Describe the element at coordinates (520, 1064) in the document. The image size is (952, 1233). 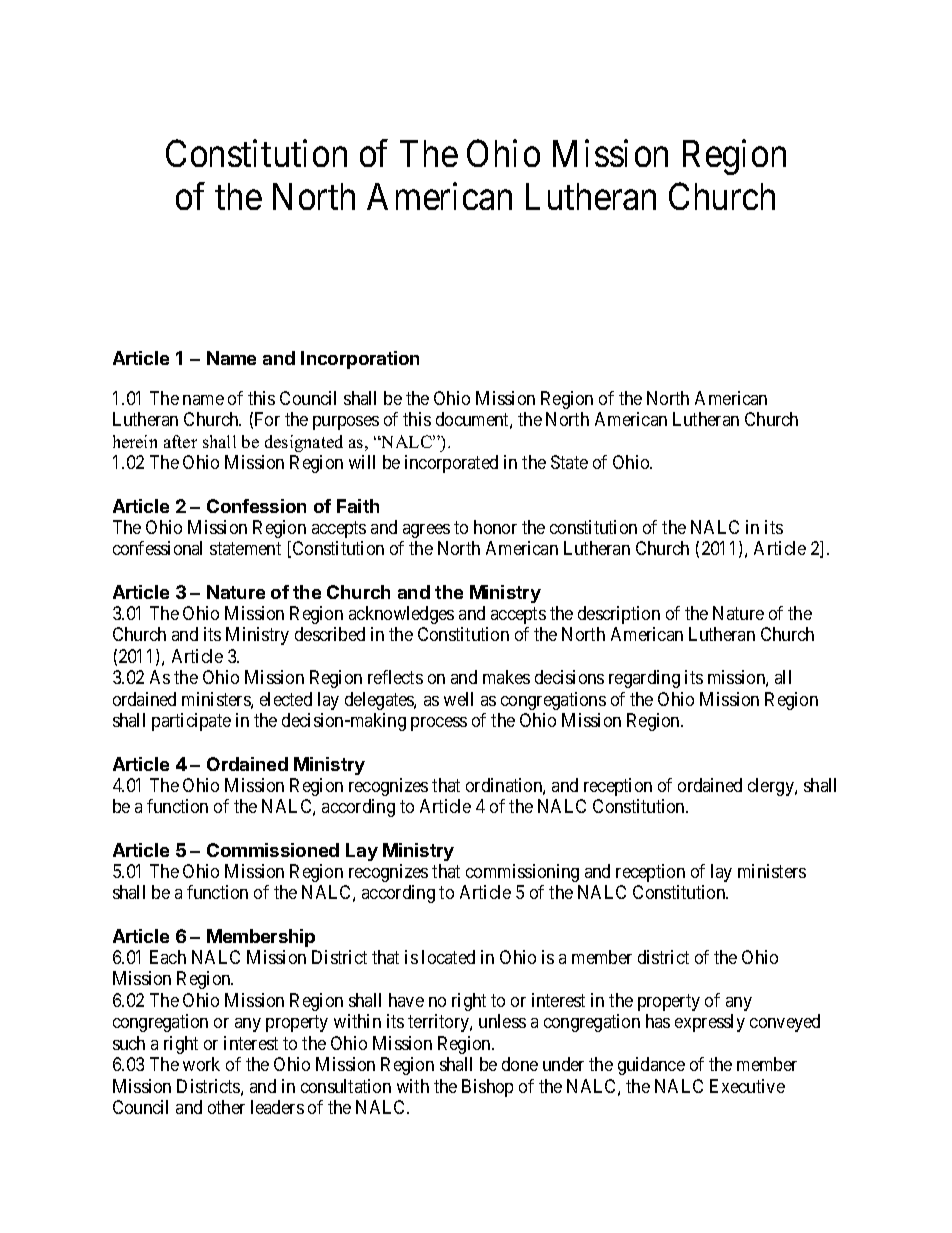
I see `done` at that location.
